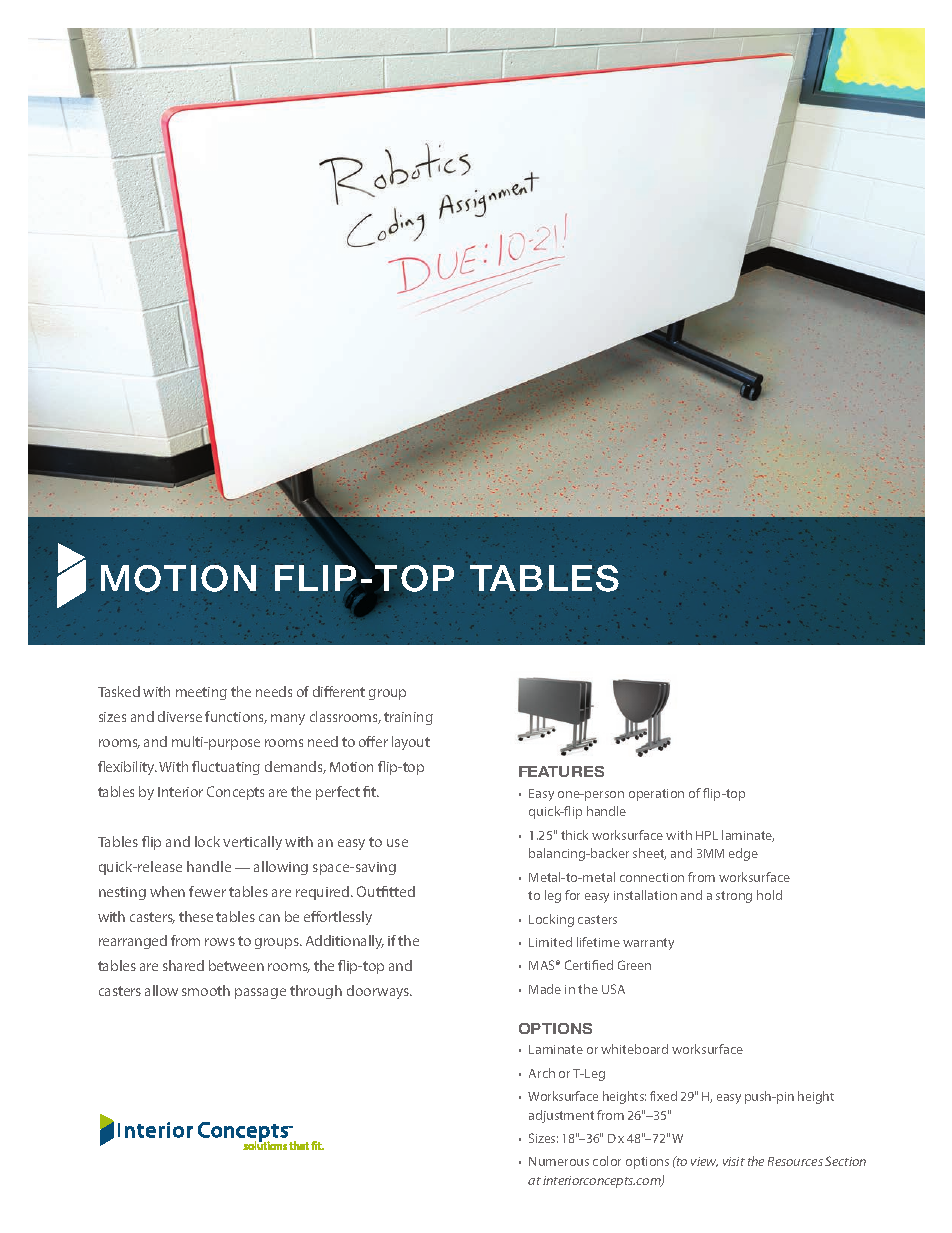 Image resolution: width=952 pixels, height=1233 pixels. I want to click on Green, so click(634, 965).
